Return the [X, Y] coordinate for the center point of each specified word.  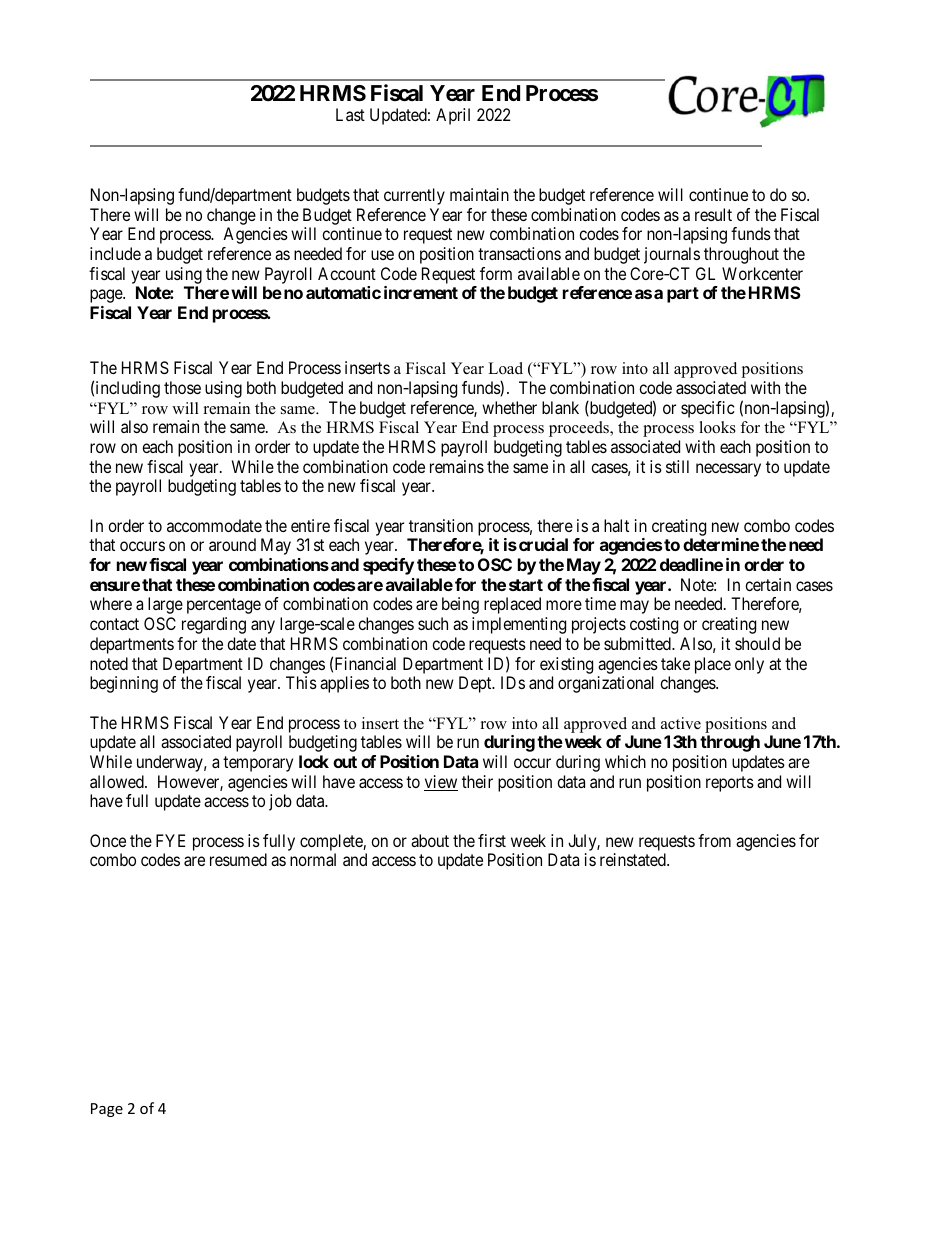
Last [350, 114]
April [453, 116]
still [677, 466]
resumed [238, 859]
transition [441, 525]
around [232, 544]
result [713, 214]
